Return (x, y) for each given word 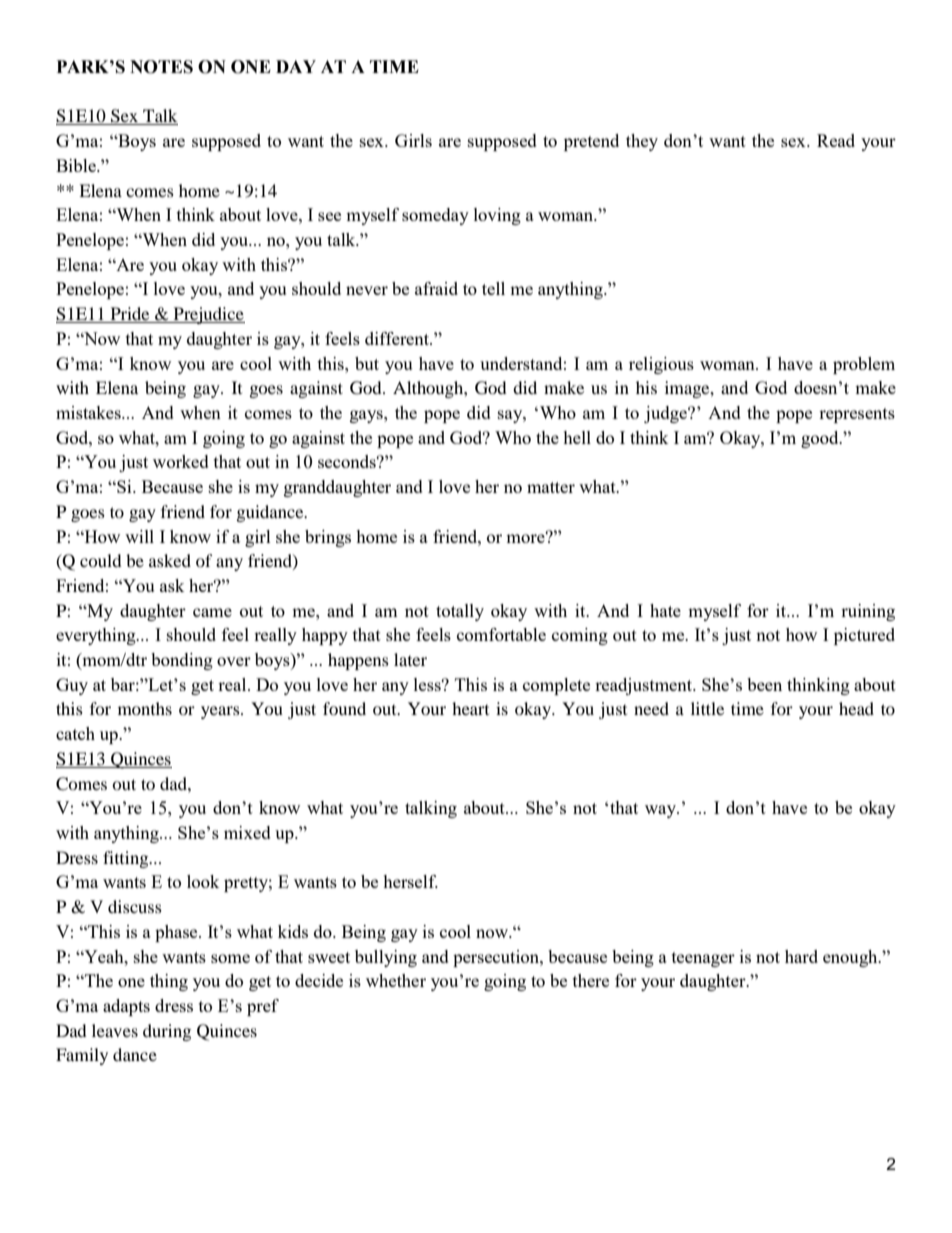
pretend (591, 142)
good (821, 439)
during (167, 1032)
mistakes (89, 412)
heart (470, 708)
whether (396, 980)
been (764, 684)
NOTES (161, 67)
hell (577, 437)
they (642, 142)
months (145, 708)
